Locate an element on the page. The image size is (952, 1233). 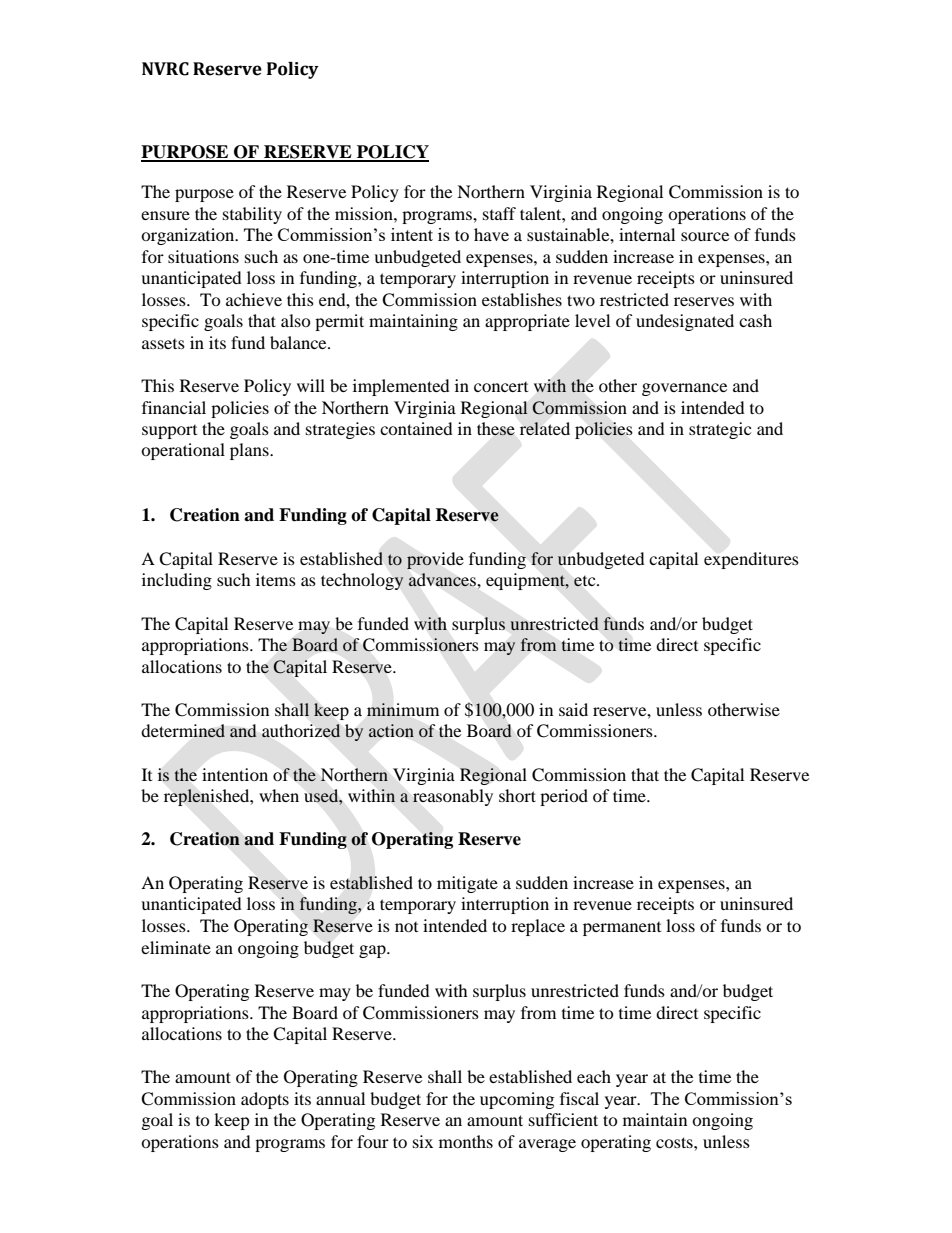
months is located at coordinates (466, 1141).
